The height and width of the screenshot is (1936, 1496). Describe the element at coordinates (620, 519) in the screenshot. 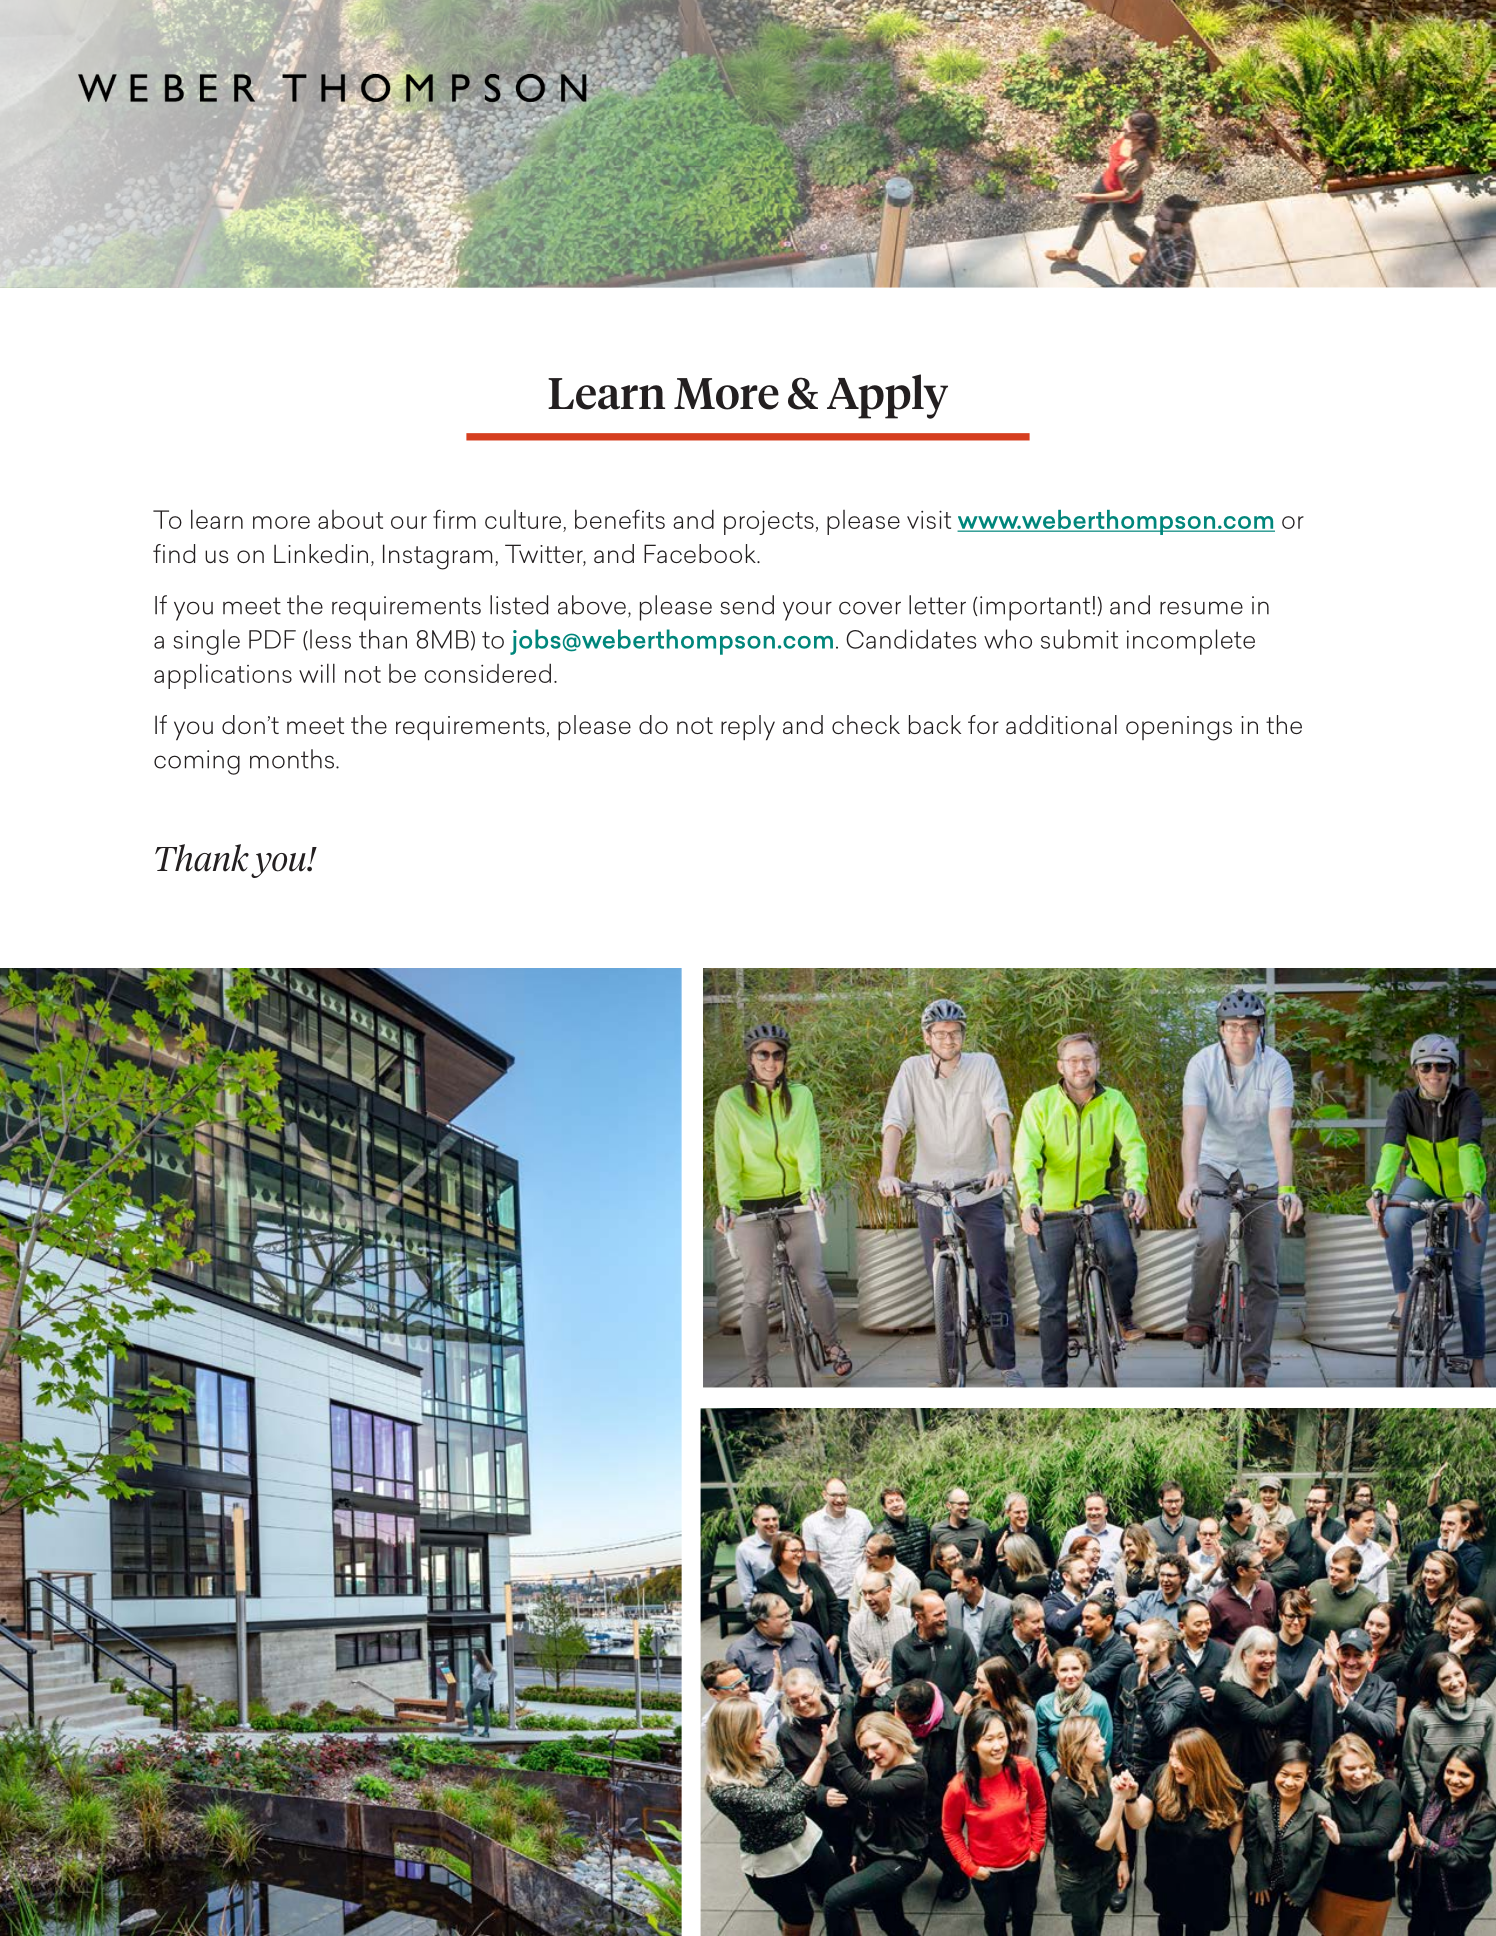

I see `benefits` at that location.
